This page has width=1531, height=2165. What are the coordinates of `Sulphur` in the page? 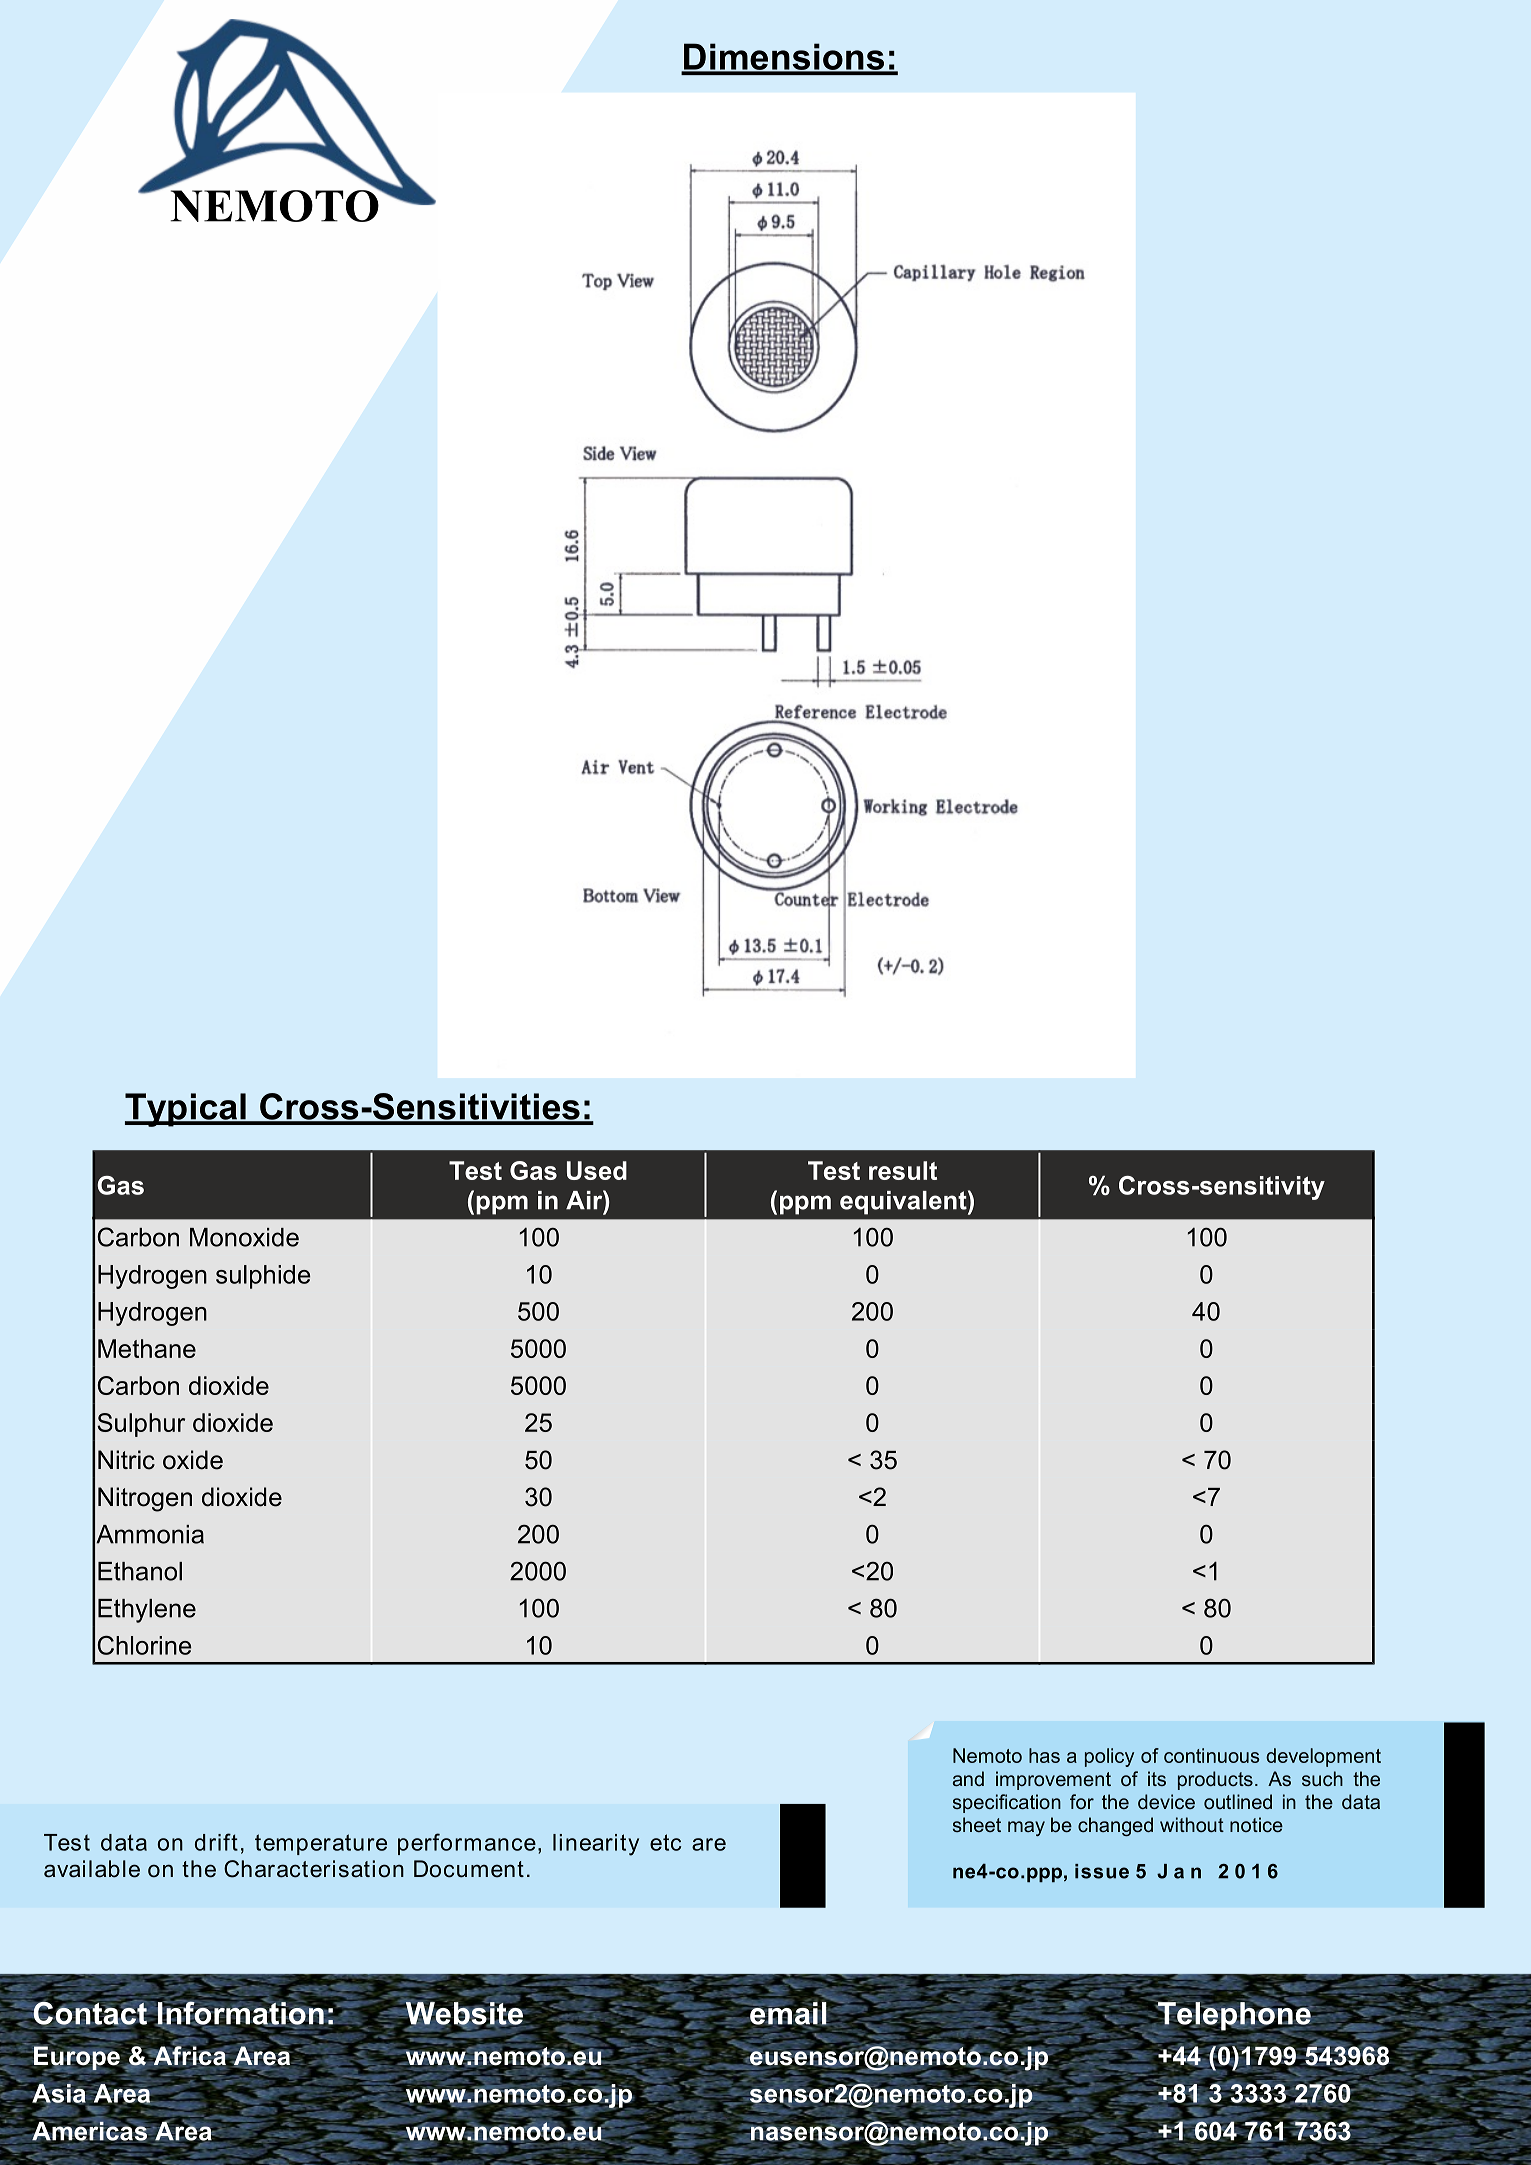 It's located at (141, 1425).
